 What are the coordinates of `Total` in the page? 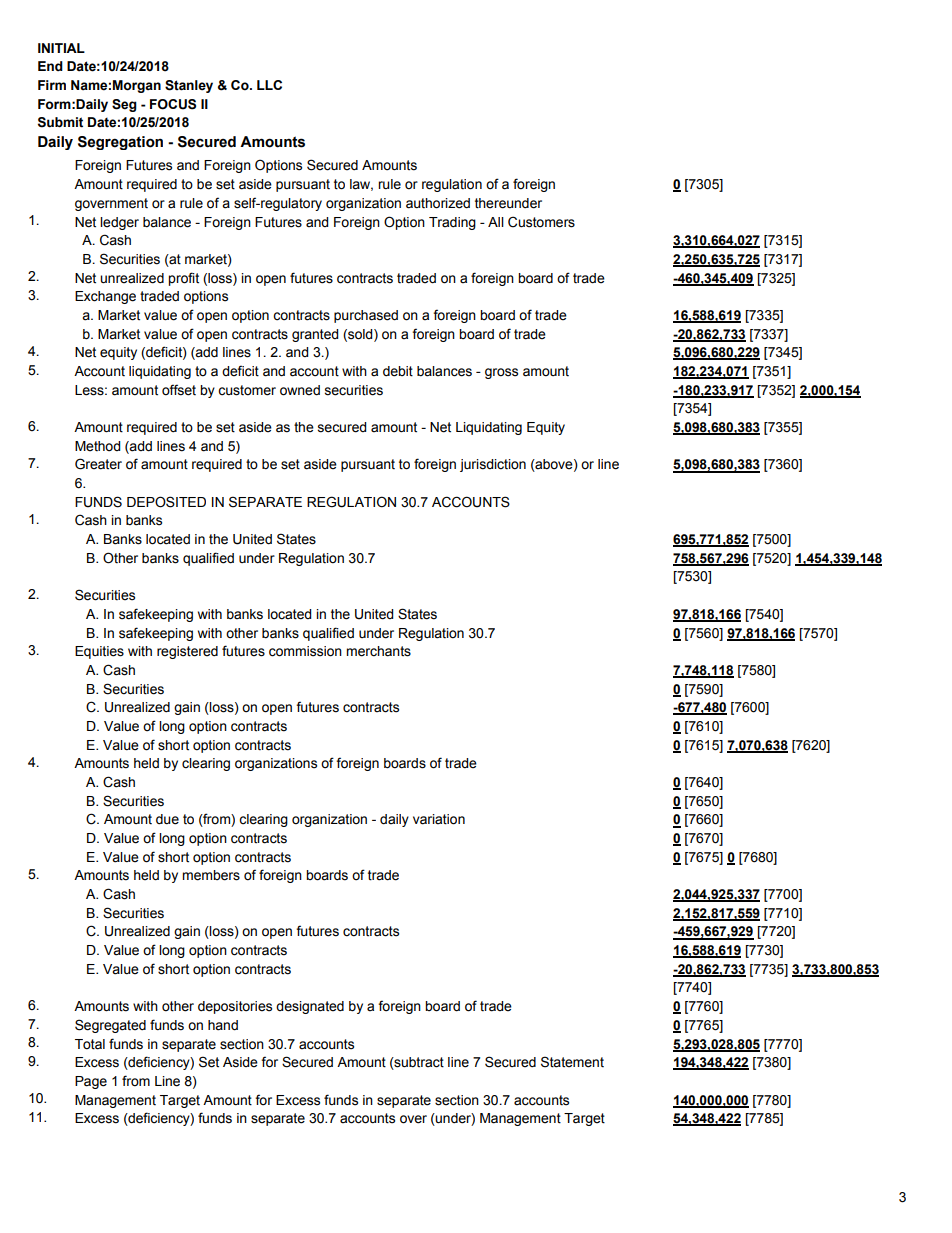 It's located at (90, 1044).
